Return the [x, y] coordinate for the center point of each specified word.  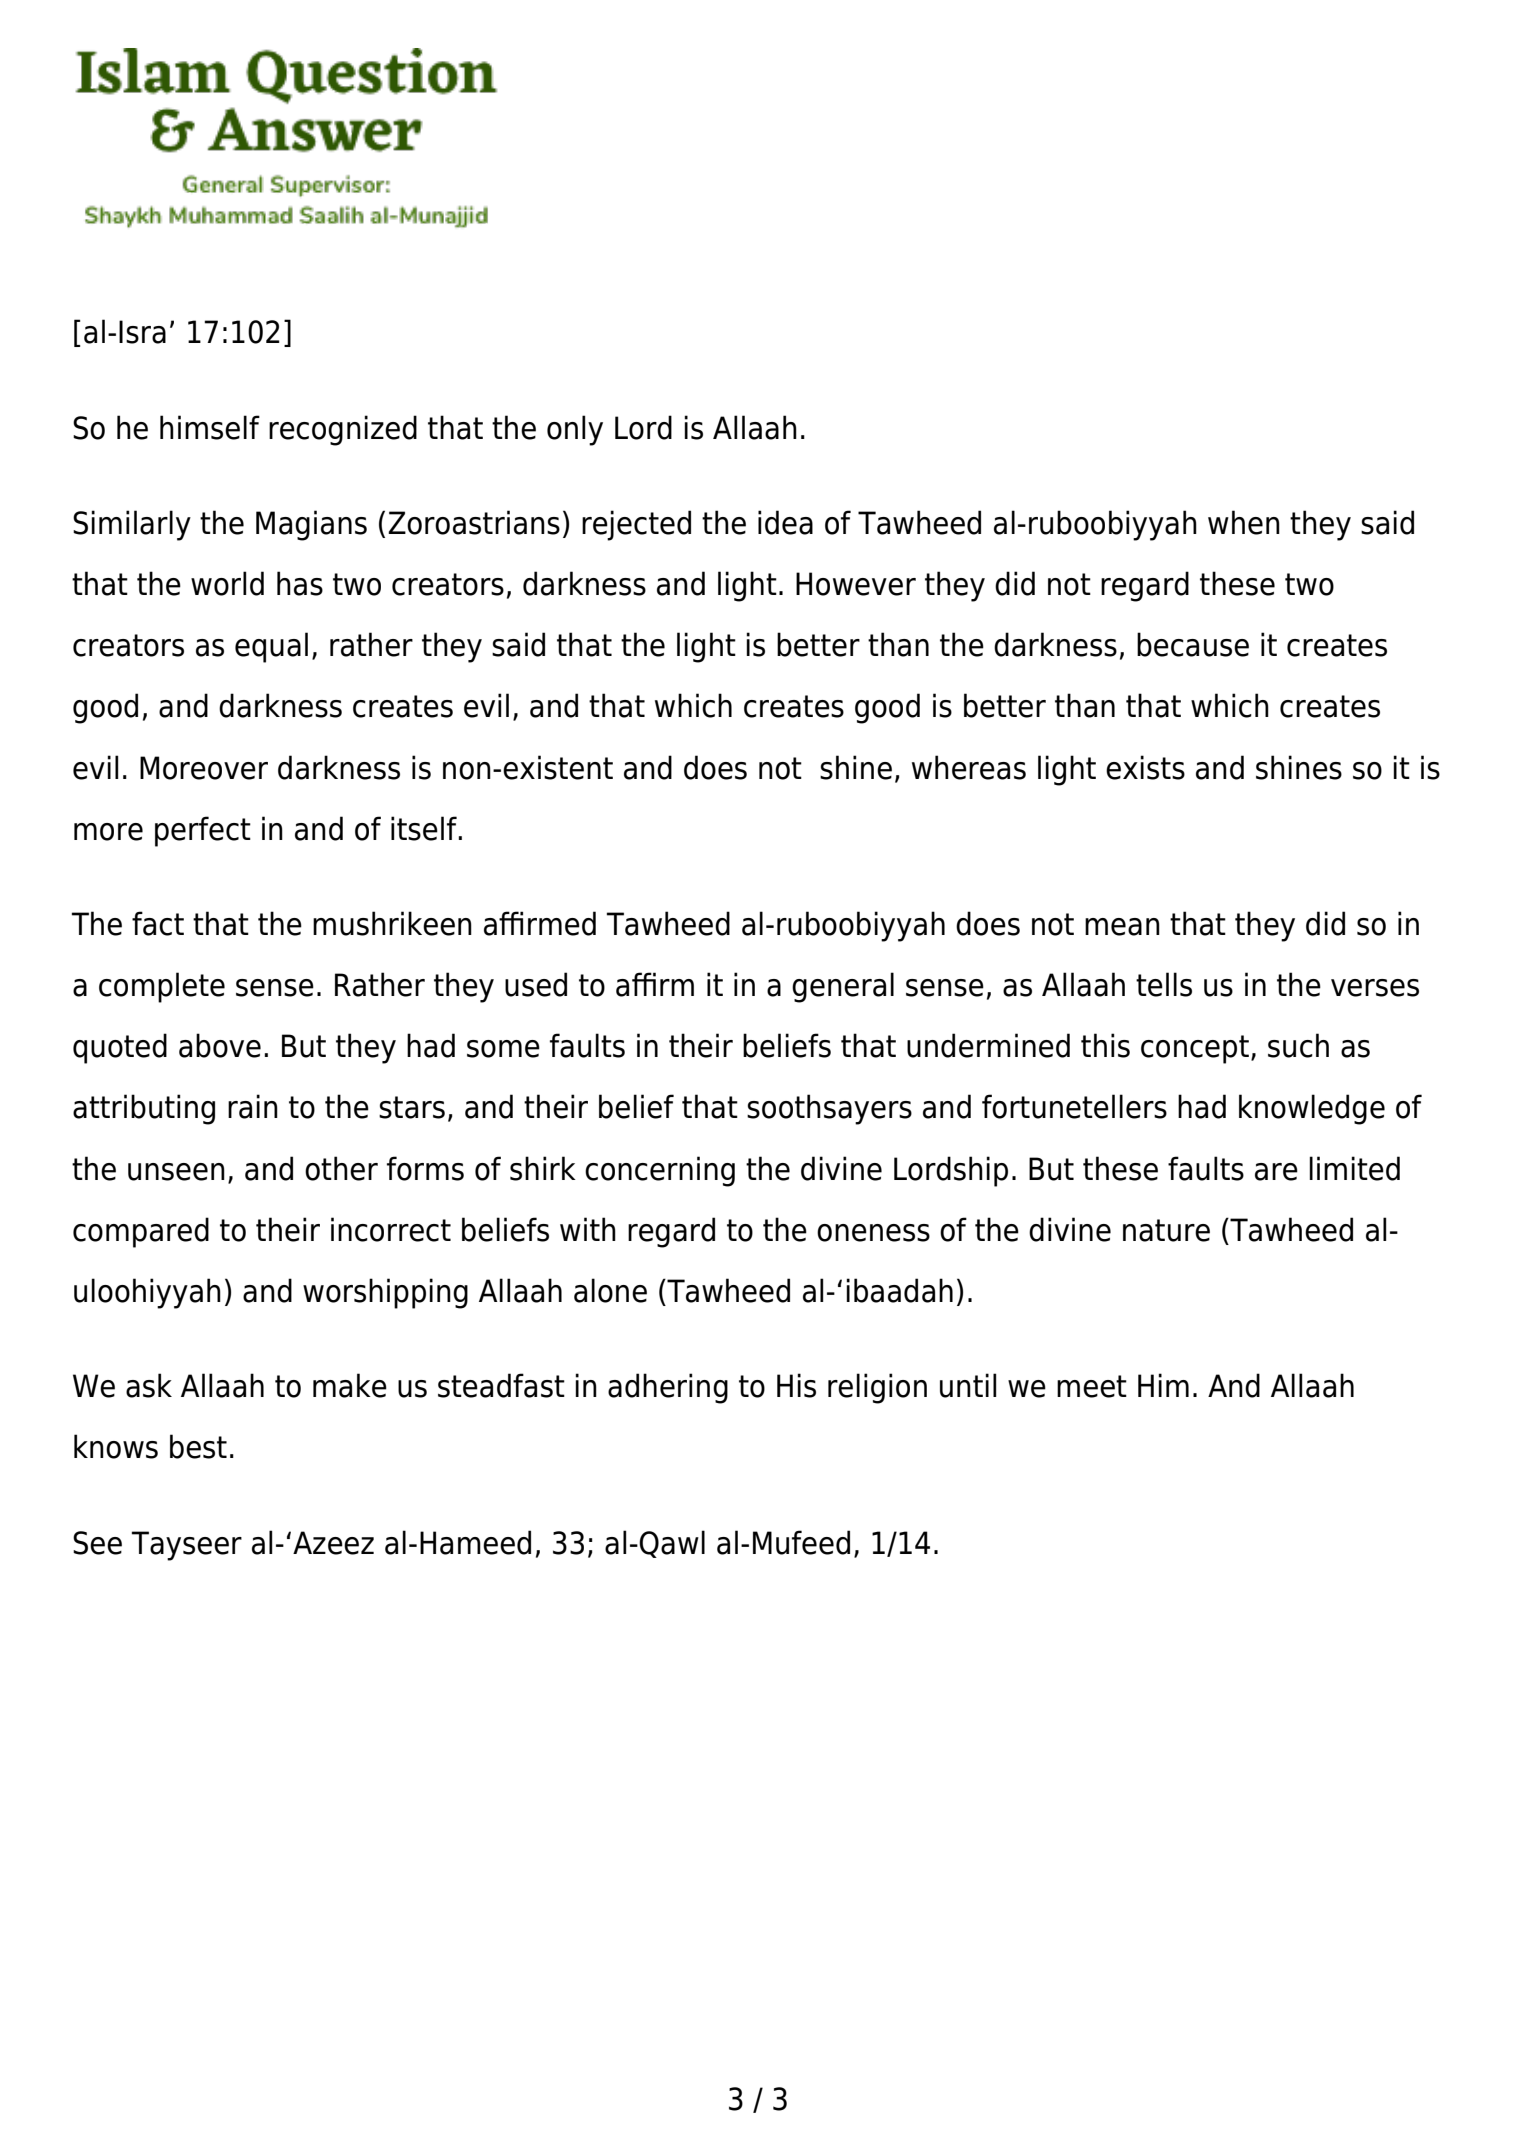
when [1244, 522]
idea [785, 522]
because [1193, 644]
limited [1354, 1168]
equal [271, 647]
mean [1122, 927]
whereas [969, 767]
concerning [660, 1171]
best [198, 1446]
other [341, 1168]
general [843, 987]
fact [158, 923]
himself [210, 427]
